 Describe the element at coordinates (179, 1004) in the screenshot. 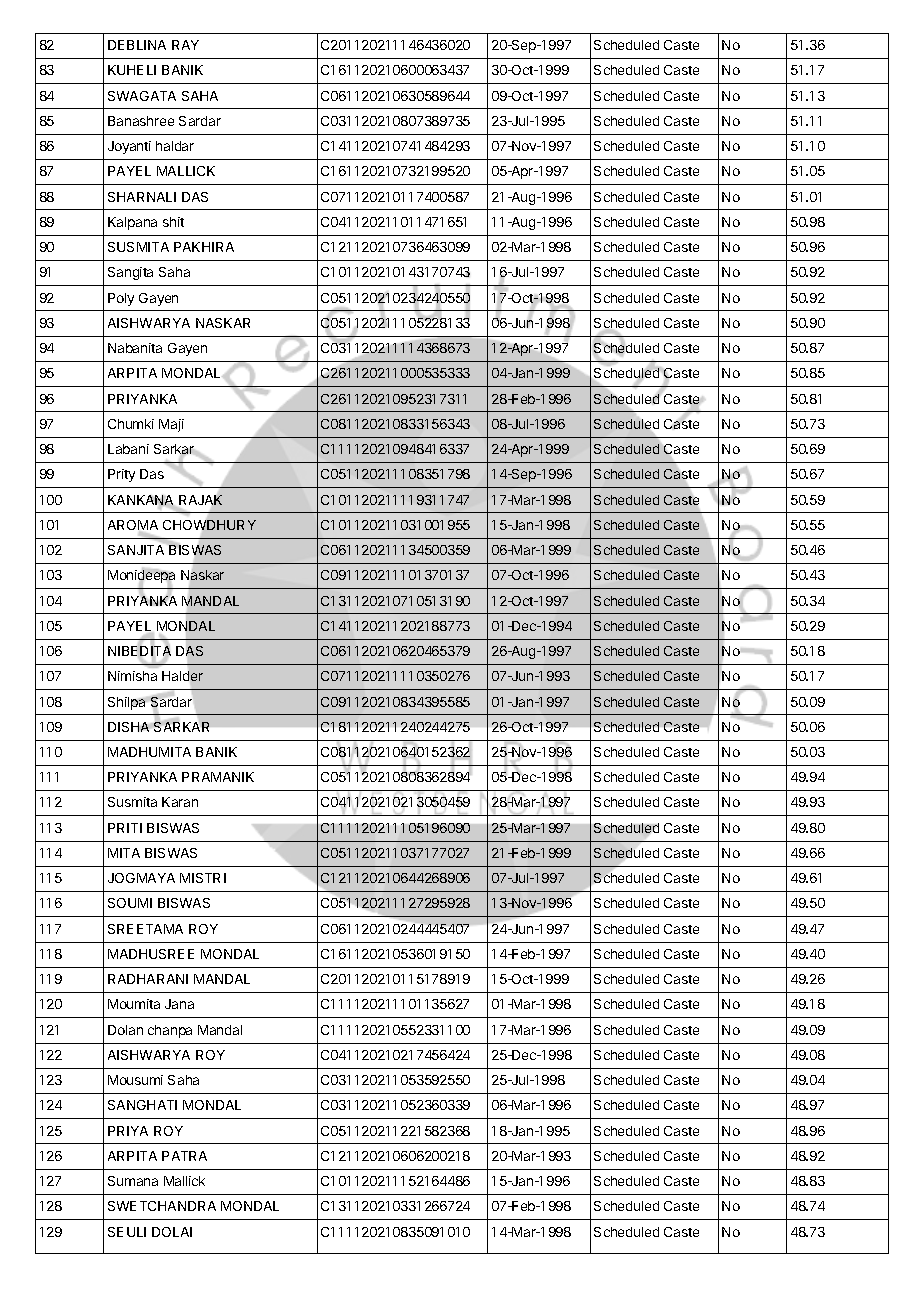

I see `Jana` at that location.
